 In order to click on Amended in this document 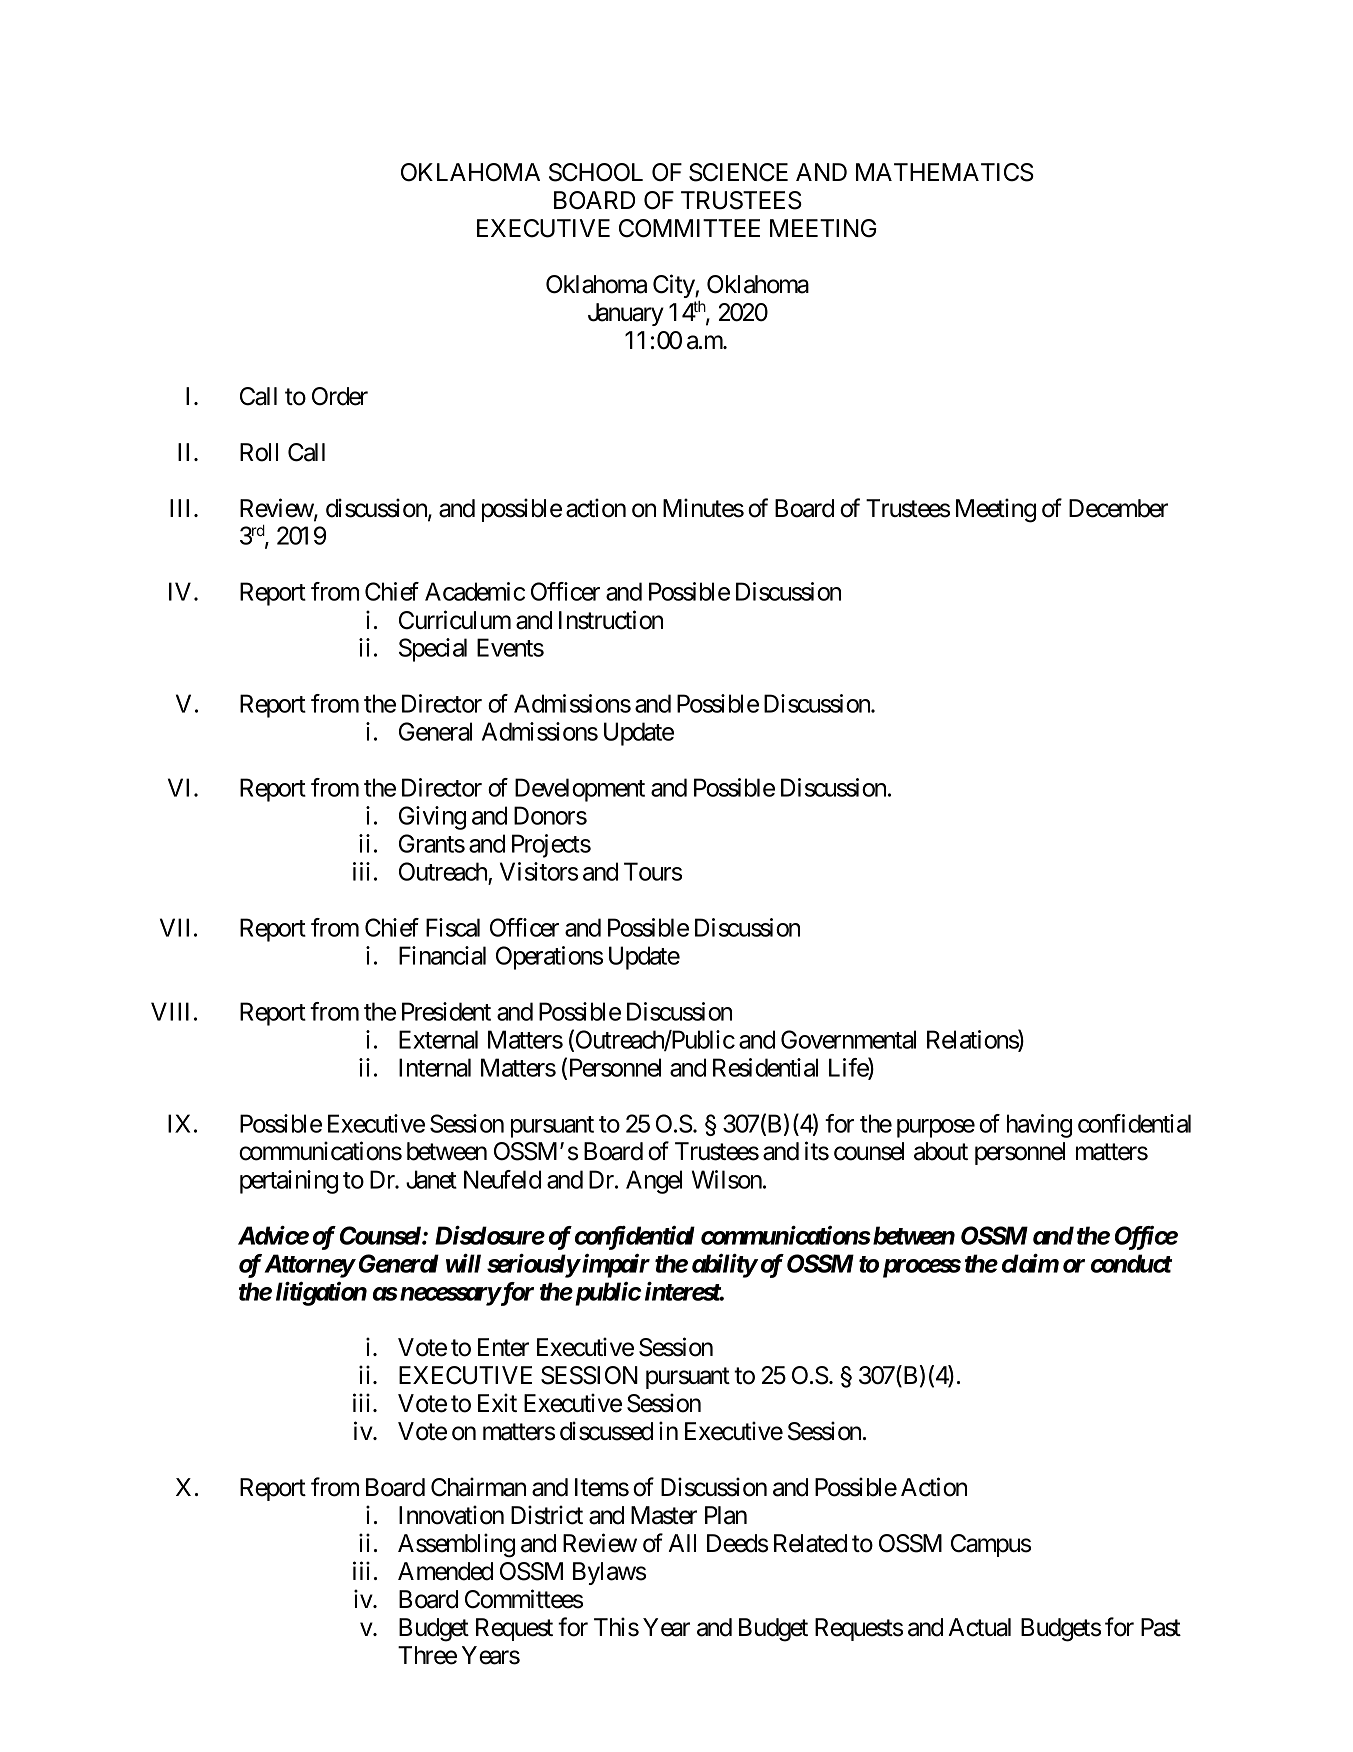, I will do `click(445, 1571)`.
